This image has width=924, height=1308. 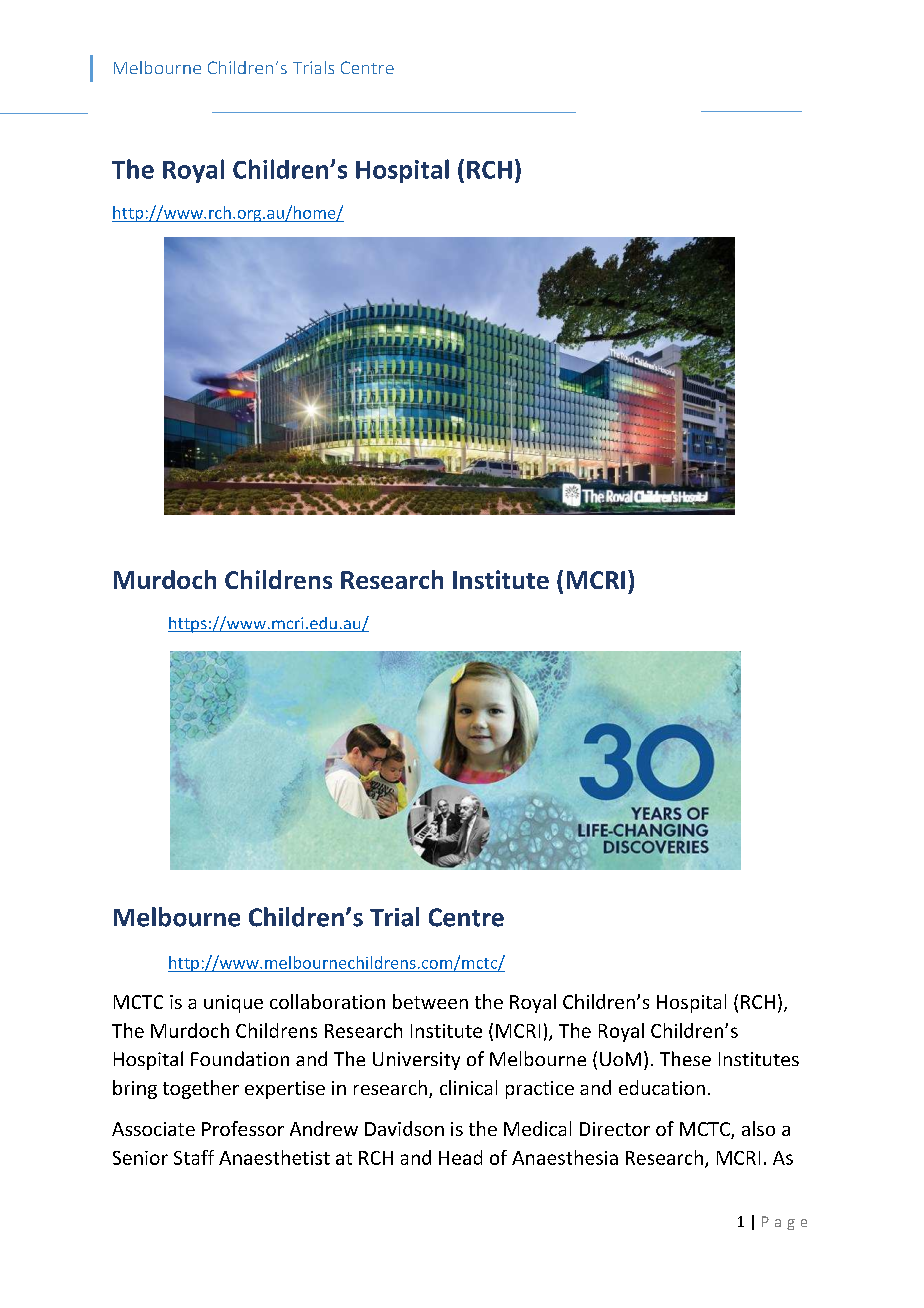 I want to click on practice, so click(x=540, y=1090).
